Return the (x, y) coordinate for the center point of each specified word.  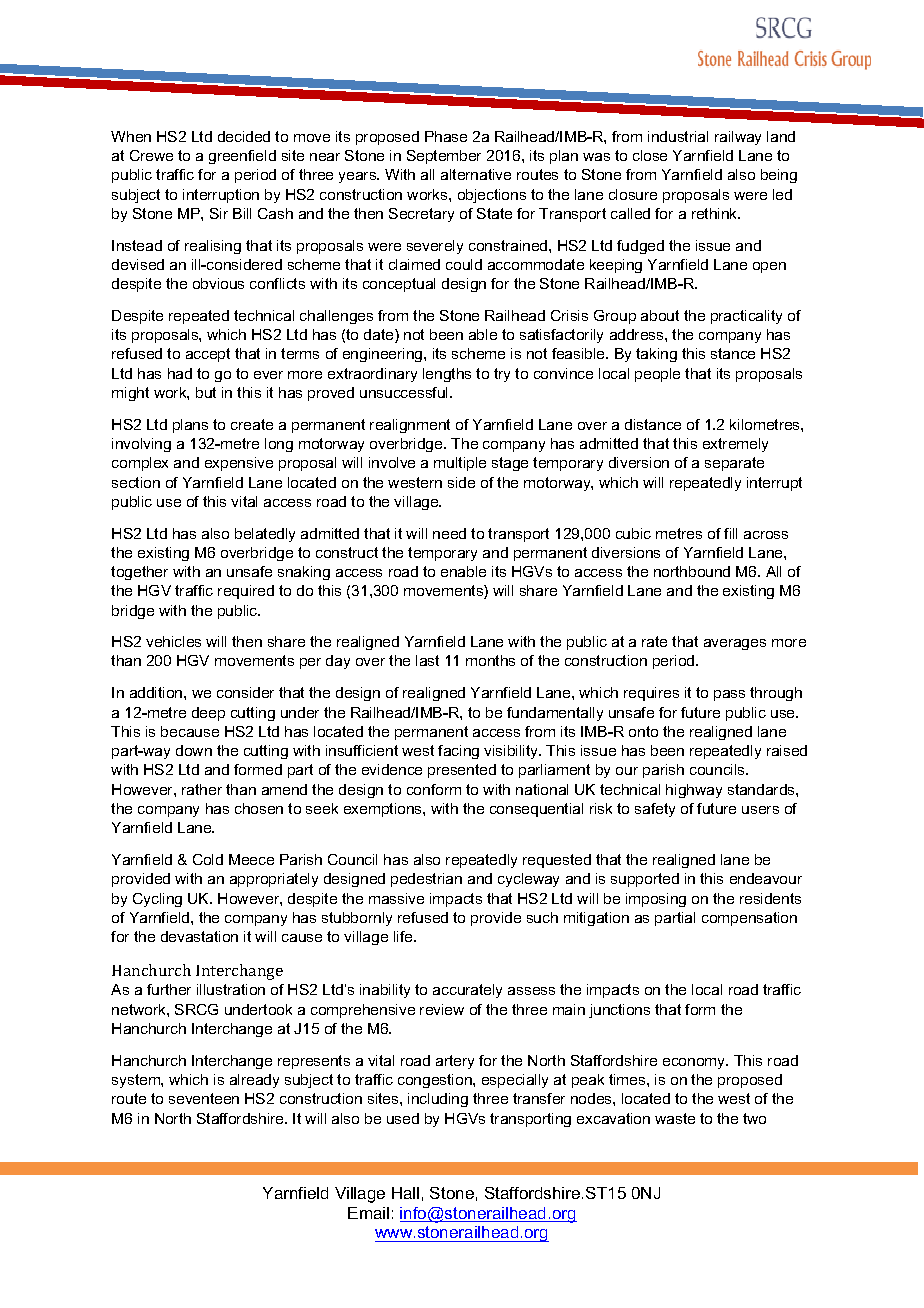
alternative (476, 174)
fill (730, 533)
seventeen (204, 1098)
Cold (208, 859)
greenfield (242, 157)
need (449, 533)
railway (738, 138)
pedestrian (426, 880)
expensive (239, 464)
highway (694, 791)
